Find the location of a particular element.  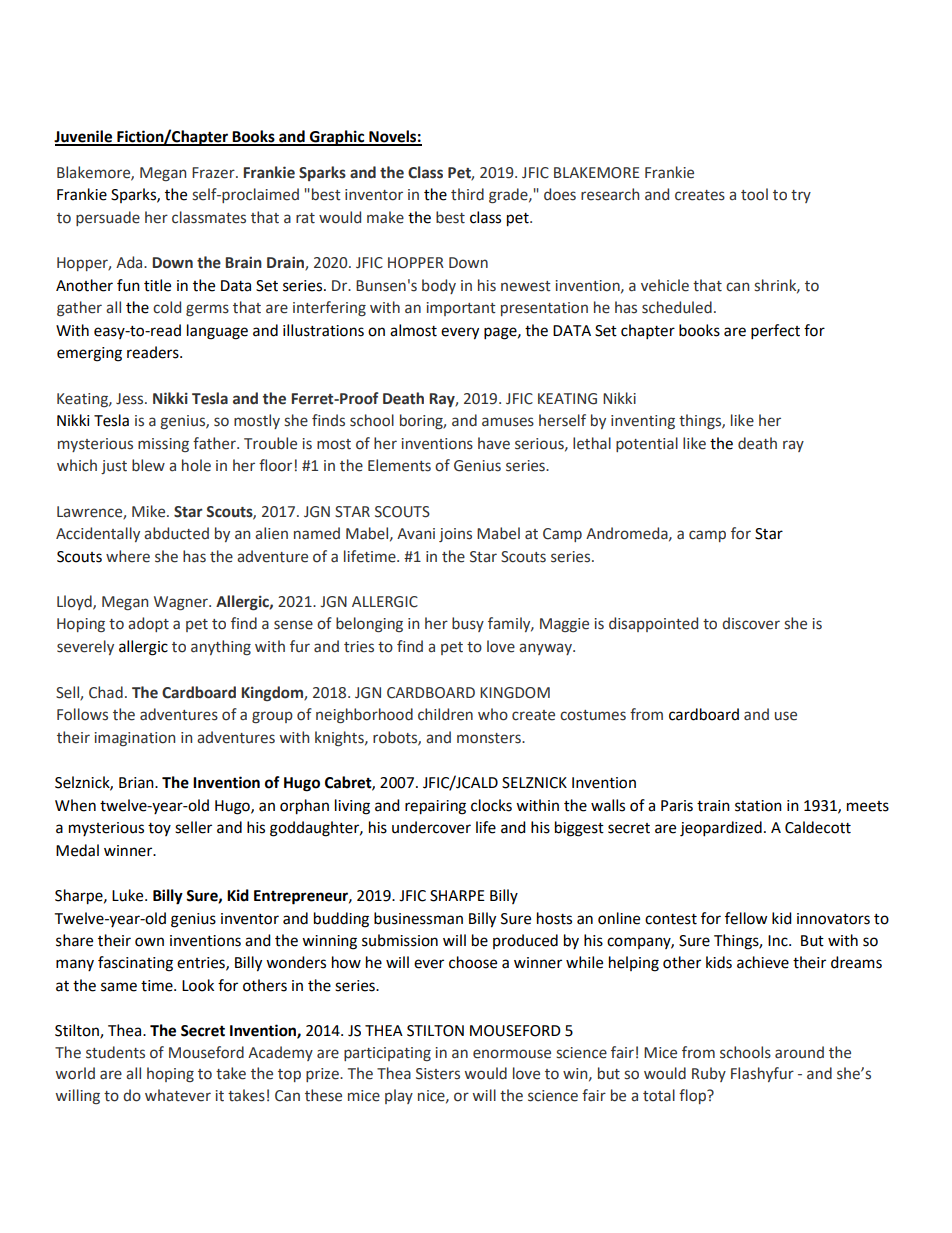

businessman is located at coordinates (418, 918).
